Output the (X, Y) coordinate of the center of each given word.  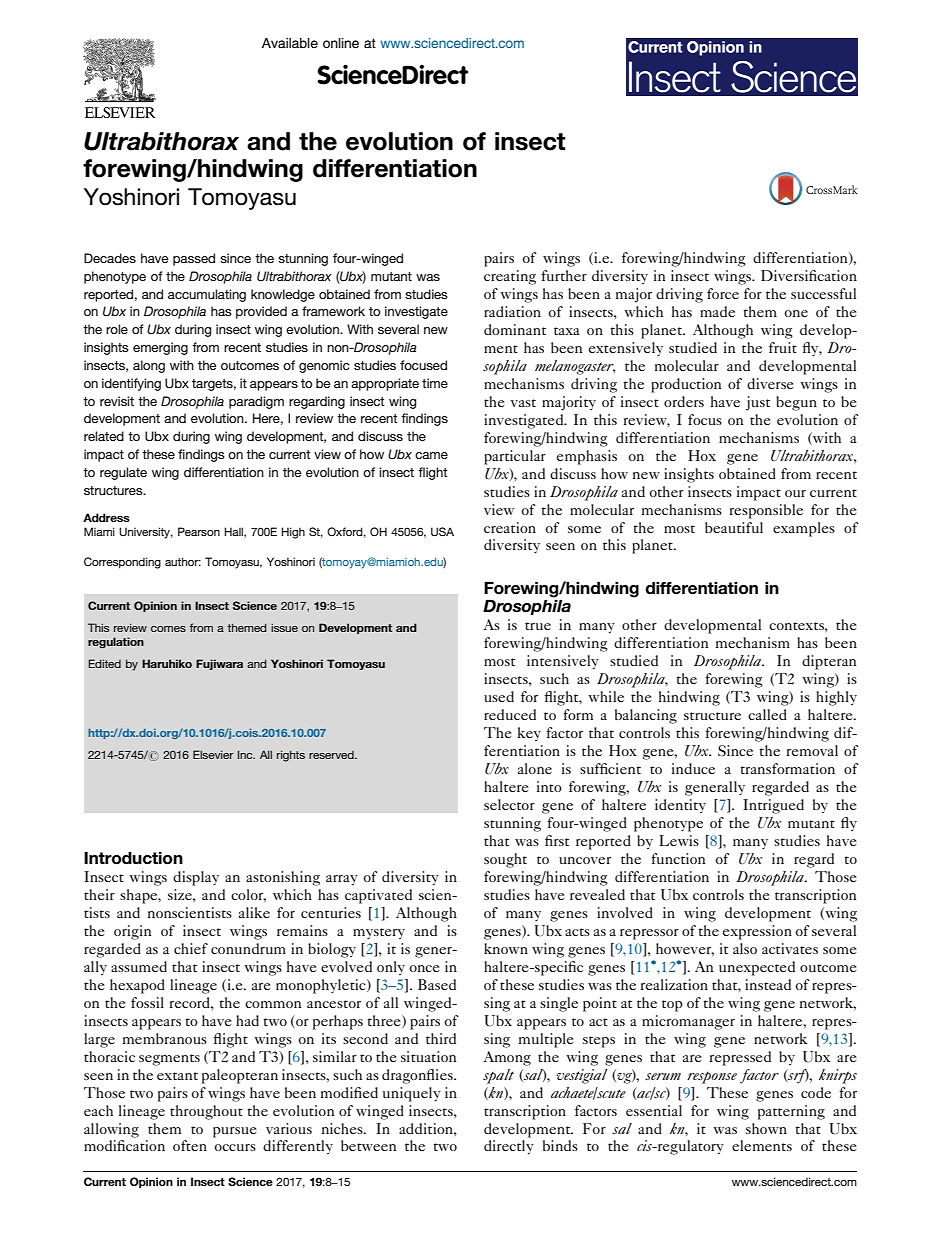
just (758, 403)
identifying (131, 384)
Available (290, 43)
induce (693, 768)
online (341, 43)
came (431, 455)
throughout (206, 1112)
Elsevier (213, 754)
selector (509, 804)
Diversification (809, 275)
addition (427, 1128)
